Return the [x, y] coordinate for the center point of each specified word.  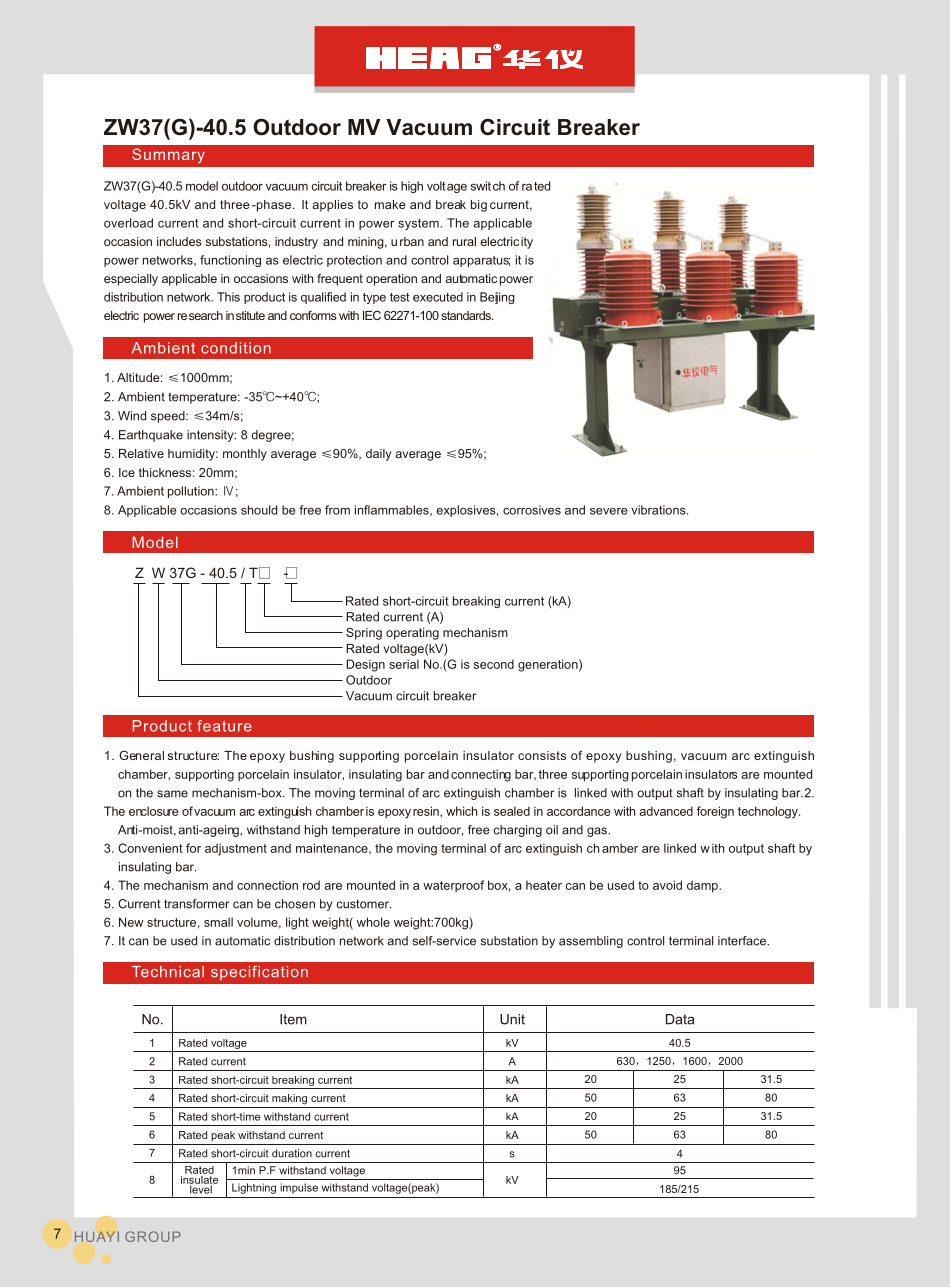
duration [292, 1153]
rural [464, 241]
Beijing [497, 298]
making [289, 1099]
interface [743, 941]
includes [179, 241]
